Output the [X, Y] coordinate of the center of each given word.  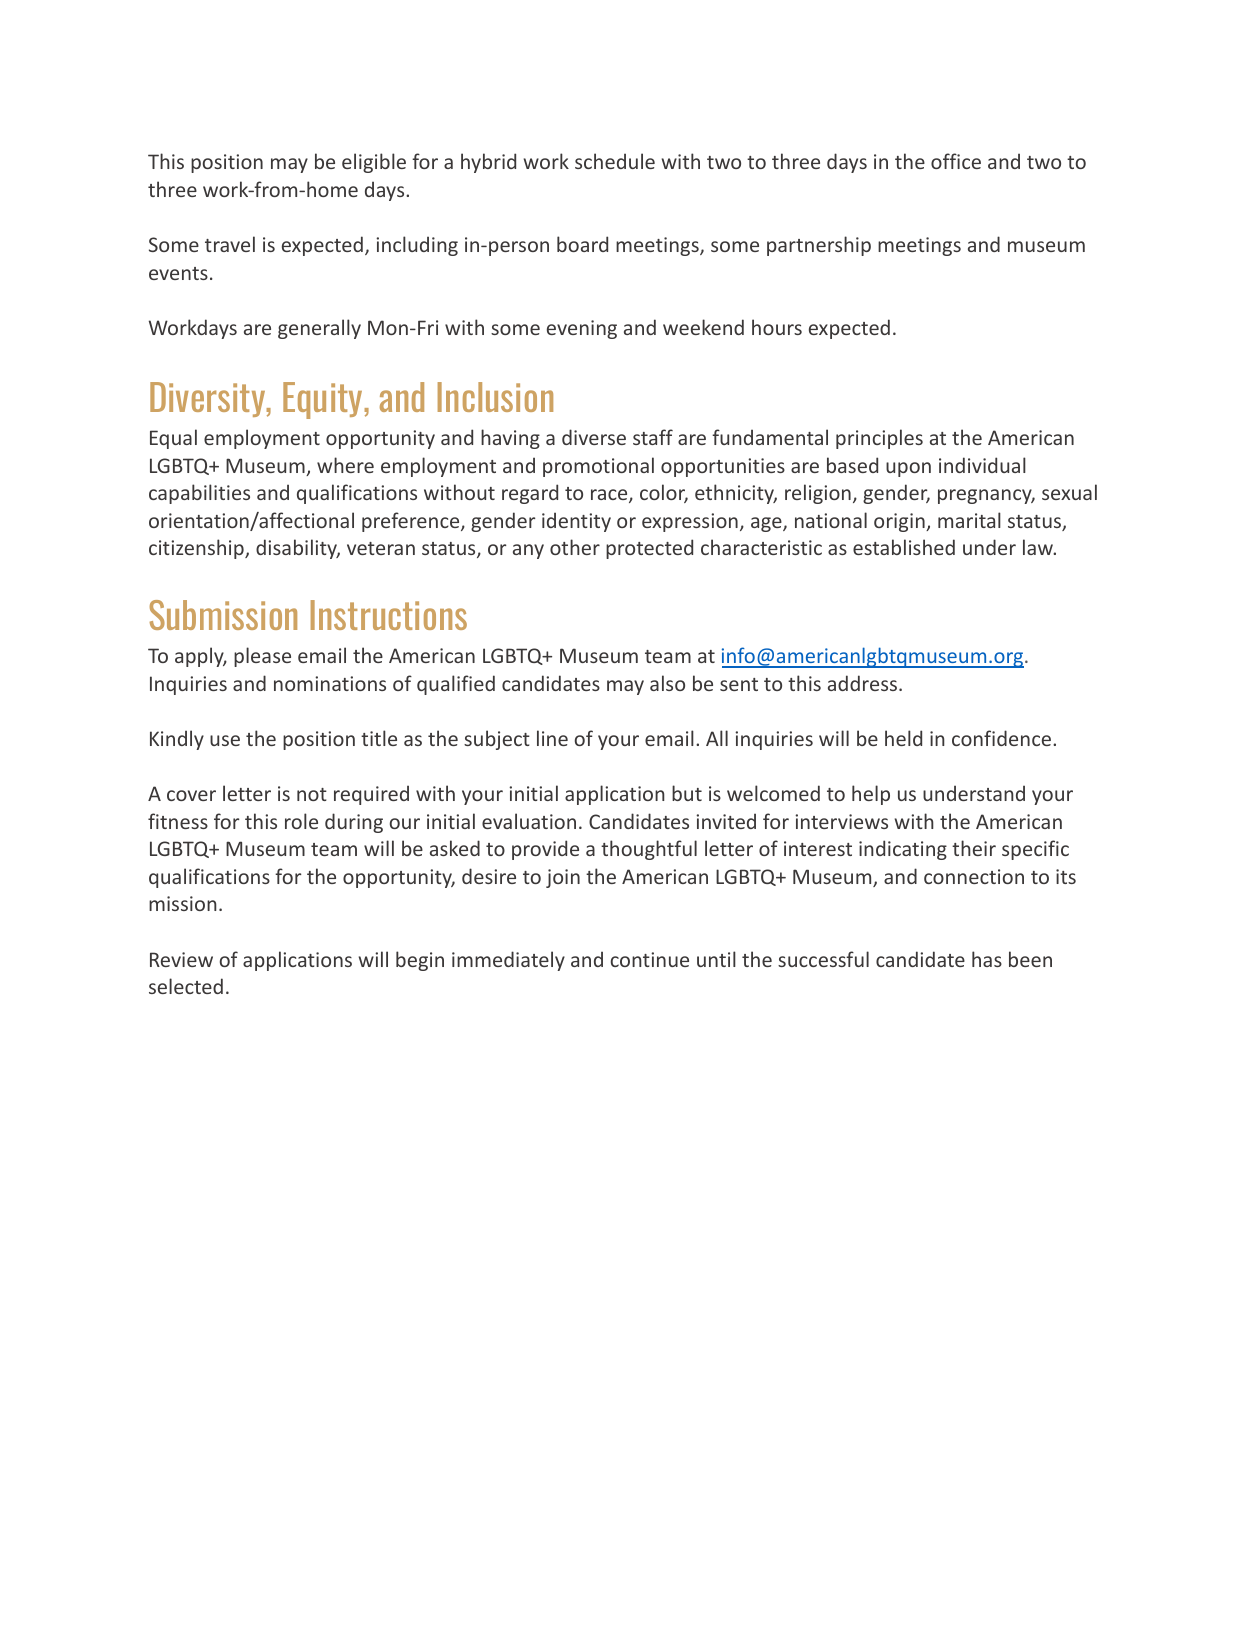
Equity [324, 400]
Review [181, 959]
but [687, 793]
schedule [615, 161]
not [312, 794]
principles [879, 439]
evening [582, 329]
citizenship [197, 549]
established [904, 547]
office [956, 161]
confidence [1001, 738]
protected [649, 549]
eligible [374, 163]
